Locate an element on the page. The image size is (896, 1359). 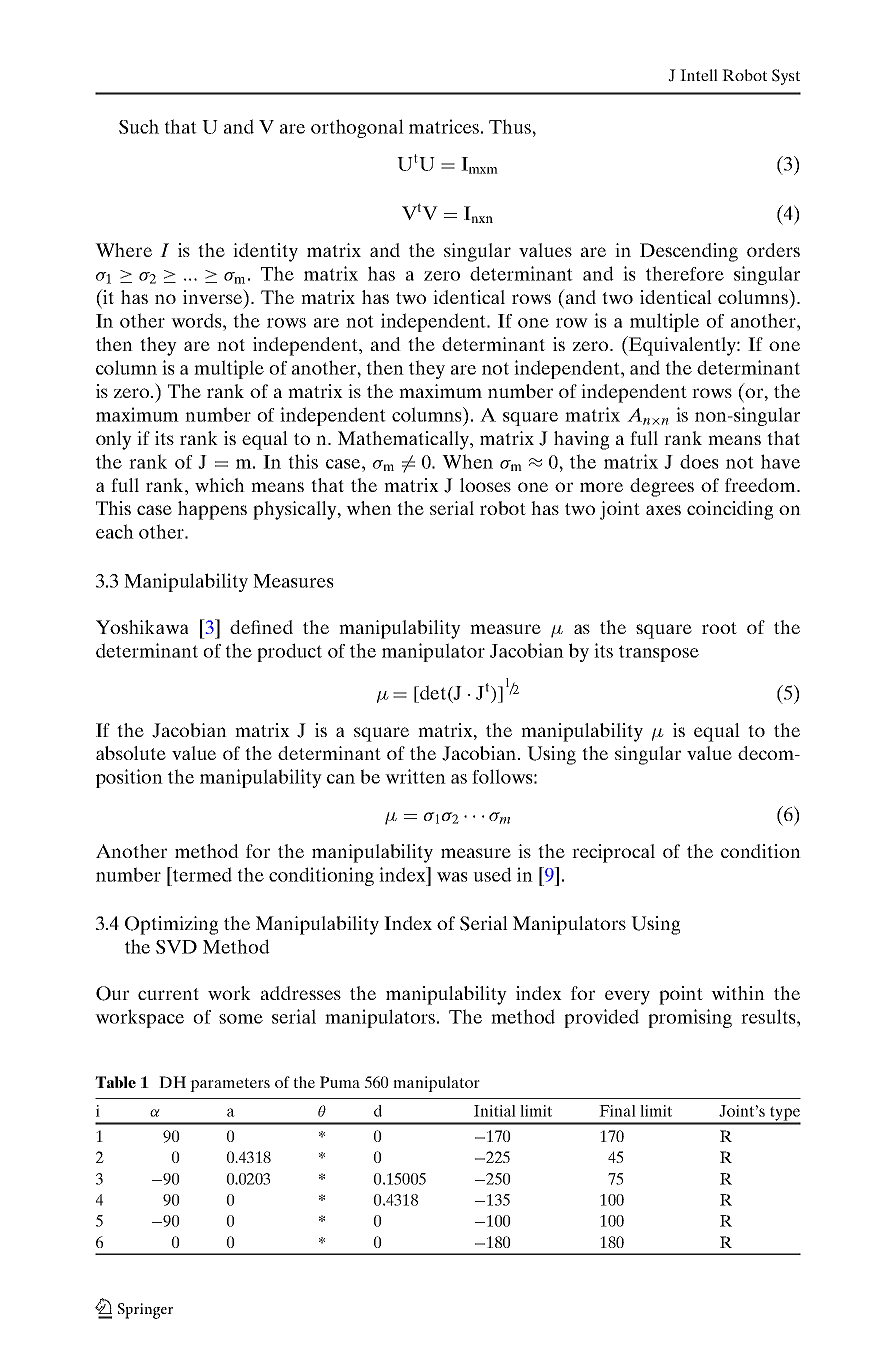
which is located at coordinates (220, 485).
